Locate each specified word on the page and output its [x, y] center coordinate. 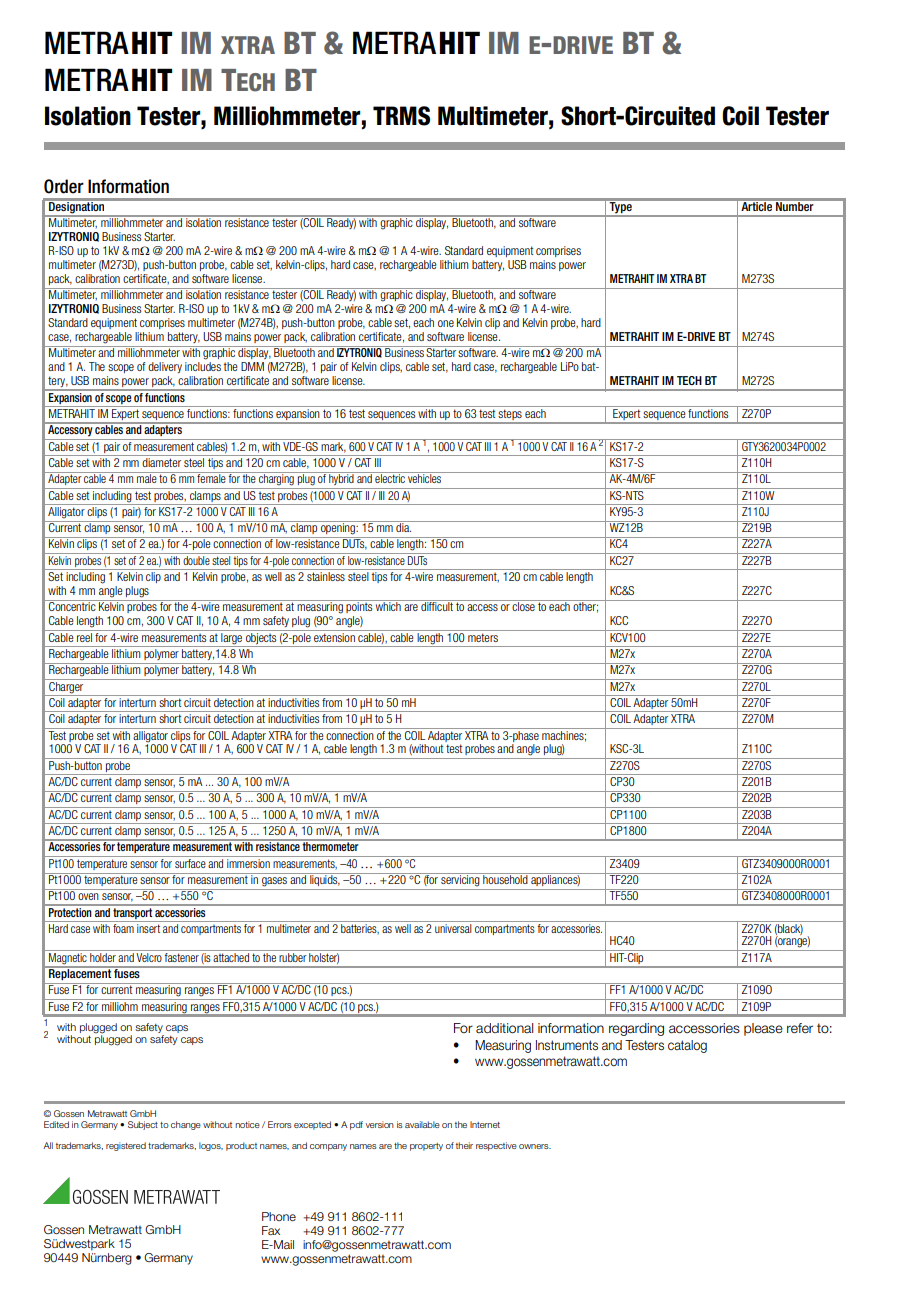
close [524, 605]
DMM [252, 366]
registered [126, 1146]
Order [64, 186]
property [426, 1147]
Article [757, 205]
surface [190, 862]
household [505, 878]
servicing [460, 880]
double [196, 559]
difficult [437, 605]
